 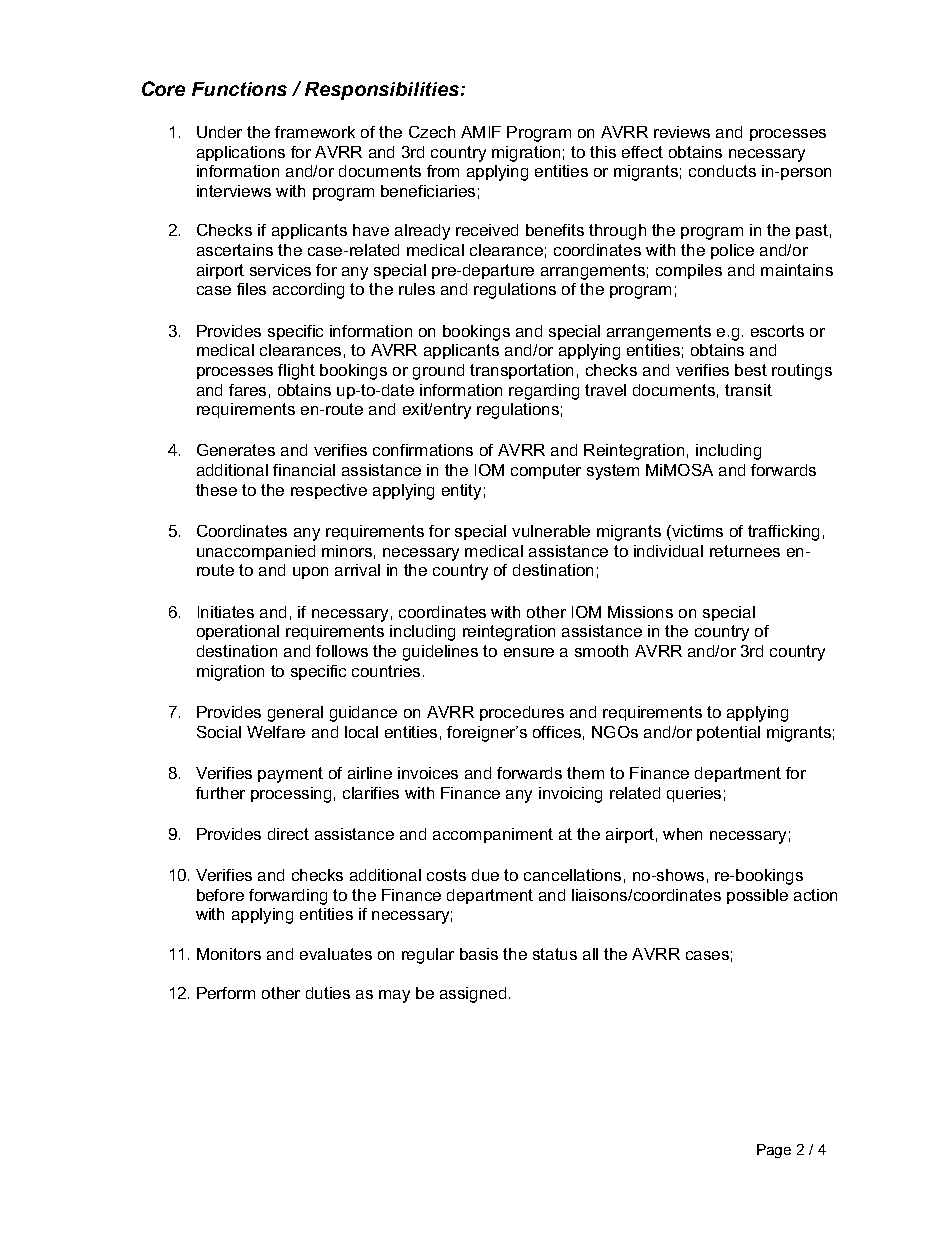 I want to click on reviews, so click(x=682, y=132).
